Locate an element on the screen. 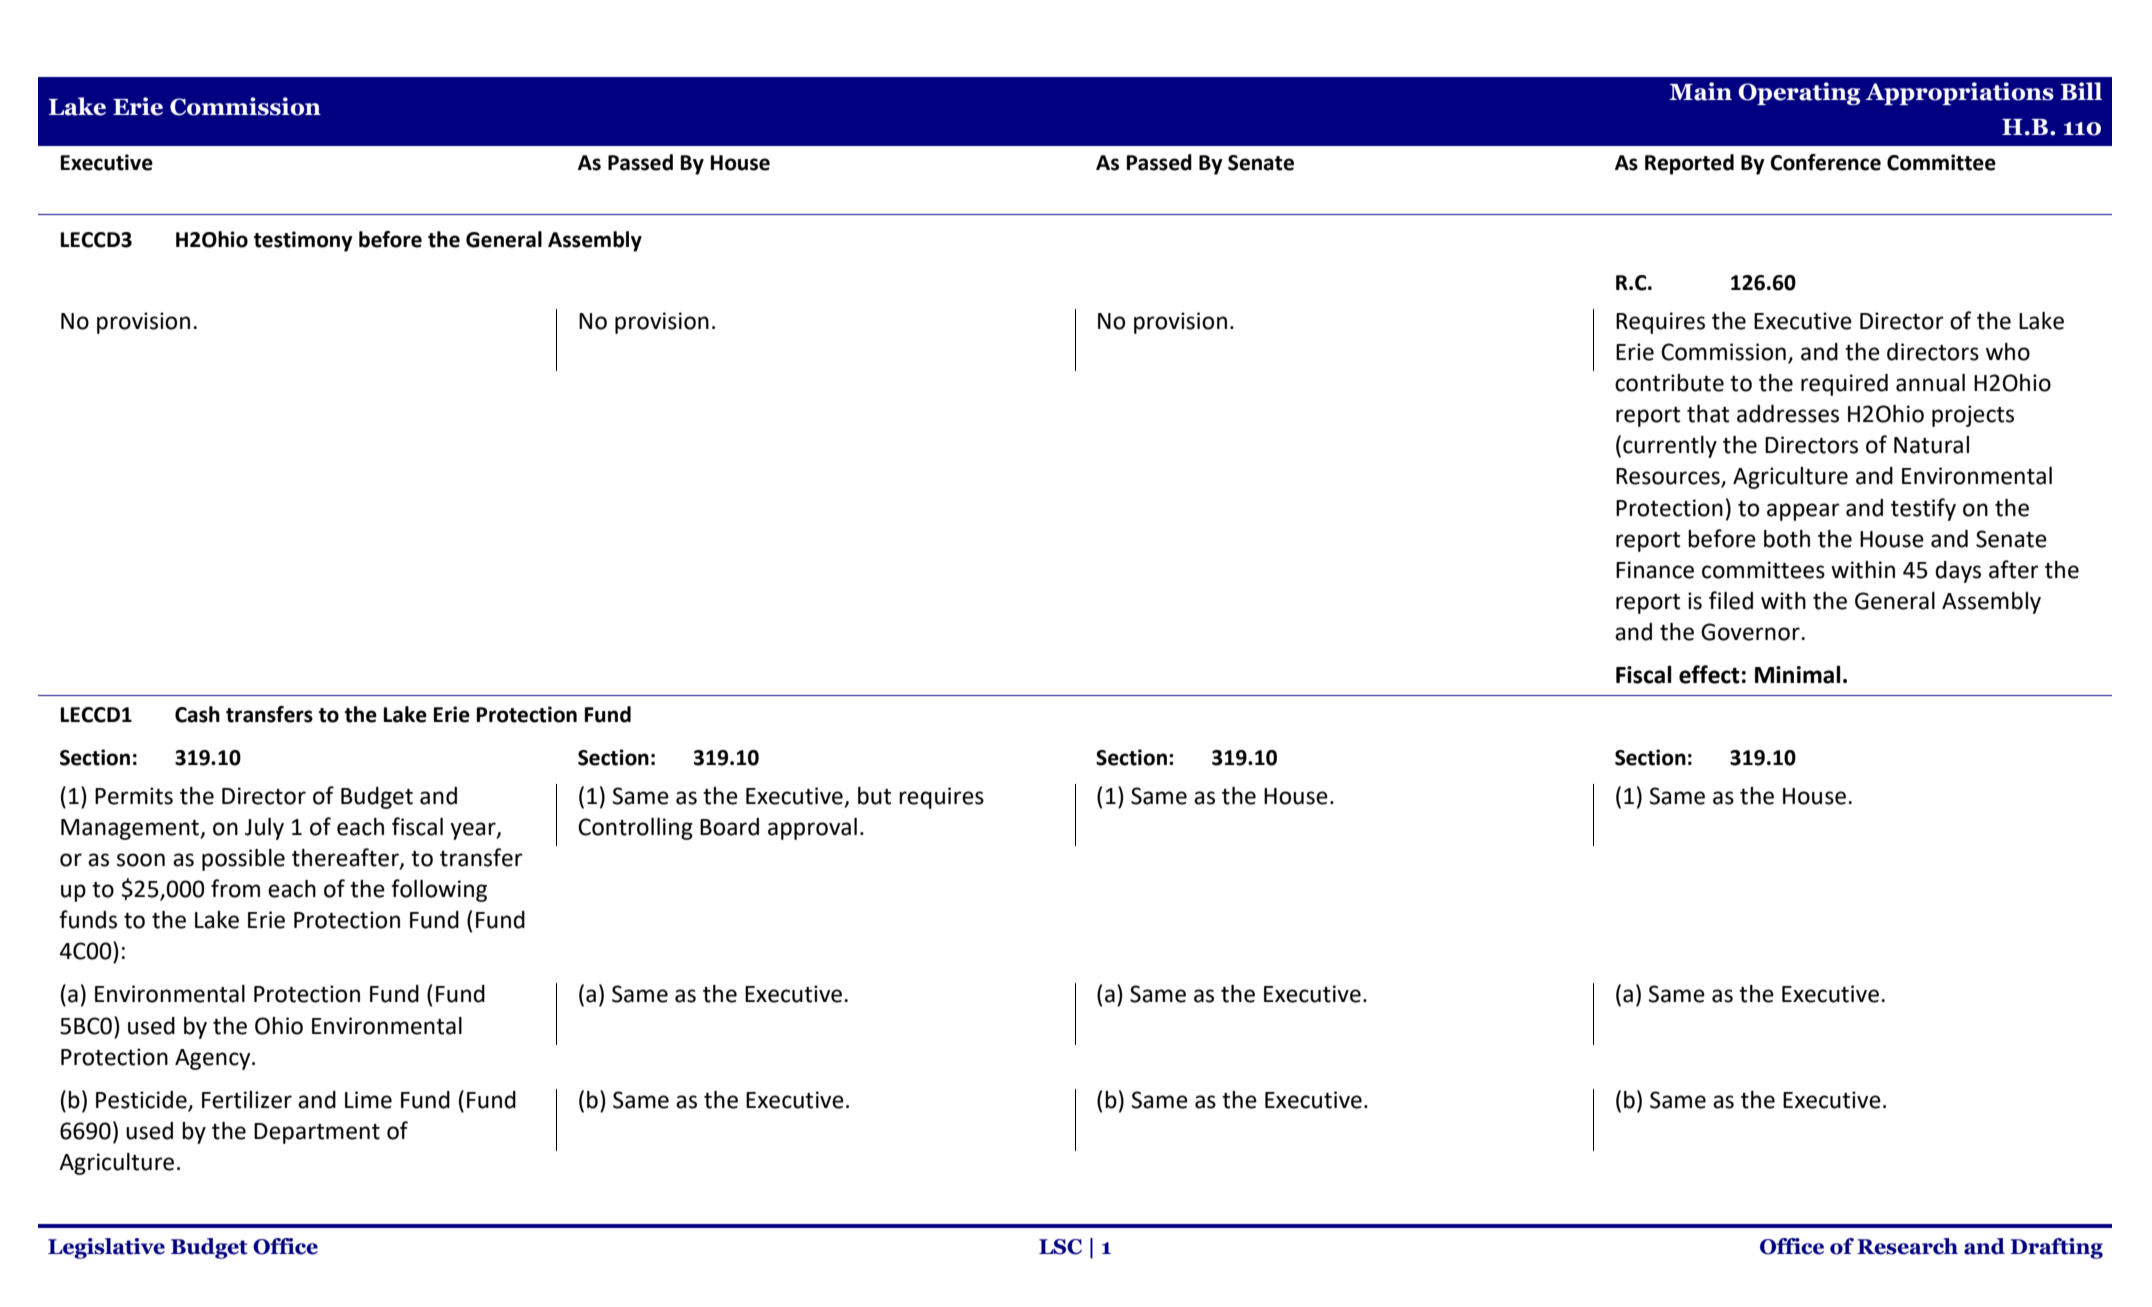 Image resolution: width=2152 pixels, height=1307 pixels. Cash is located at coordinates (197, 714).
